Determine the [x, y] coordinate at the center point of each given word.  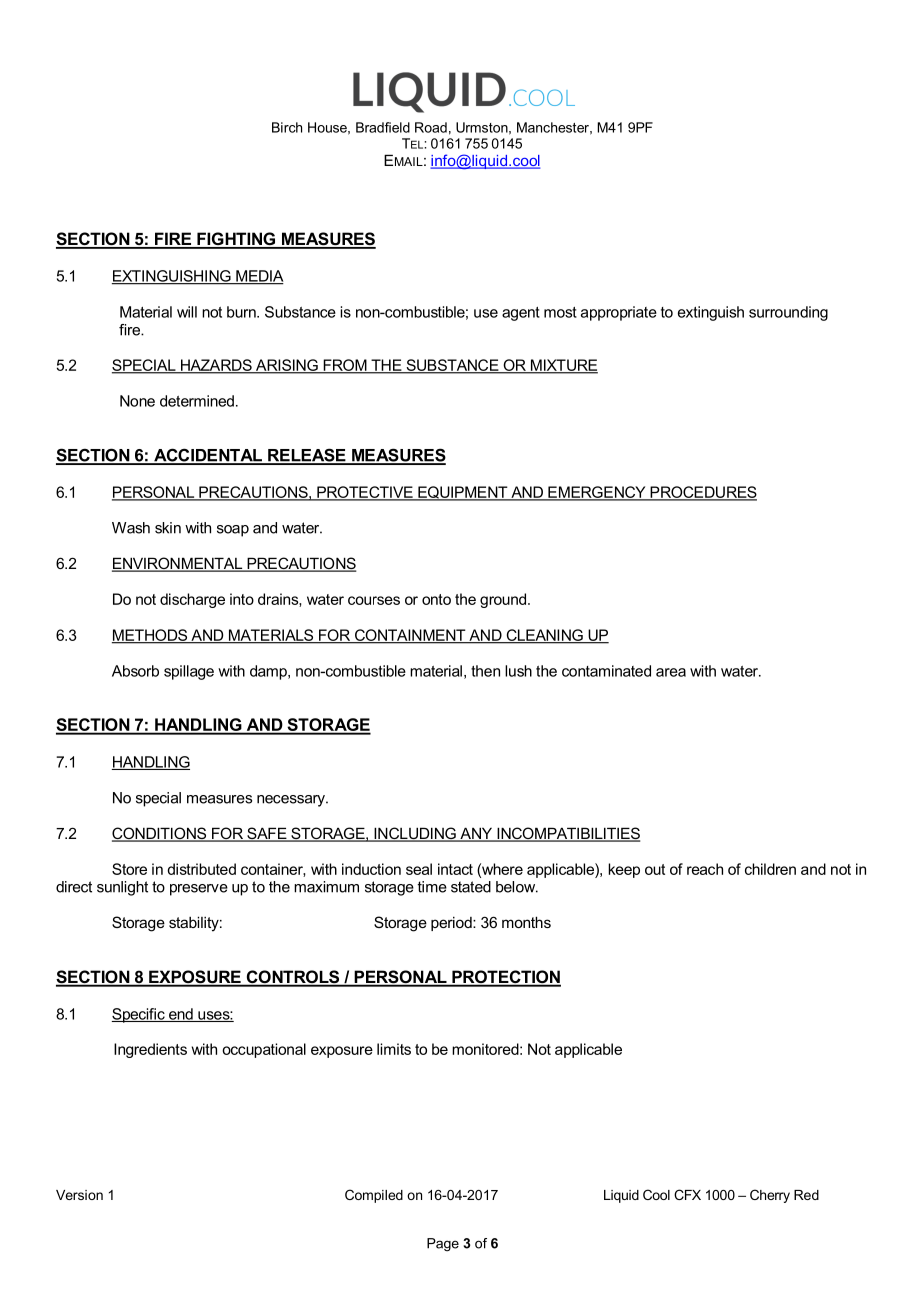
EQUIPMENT [463, 493]
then [485, 671]
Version [79, 1195]
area [671, 672]
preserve [199, 890]
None [137, 401]
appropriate [619, 313]
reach [705, 869]
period [452, 923]
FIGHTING [236, 240]
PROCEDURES [702, 493]
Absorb [135, 671]
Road [431, 127]
